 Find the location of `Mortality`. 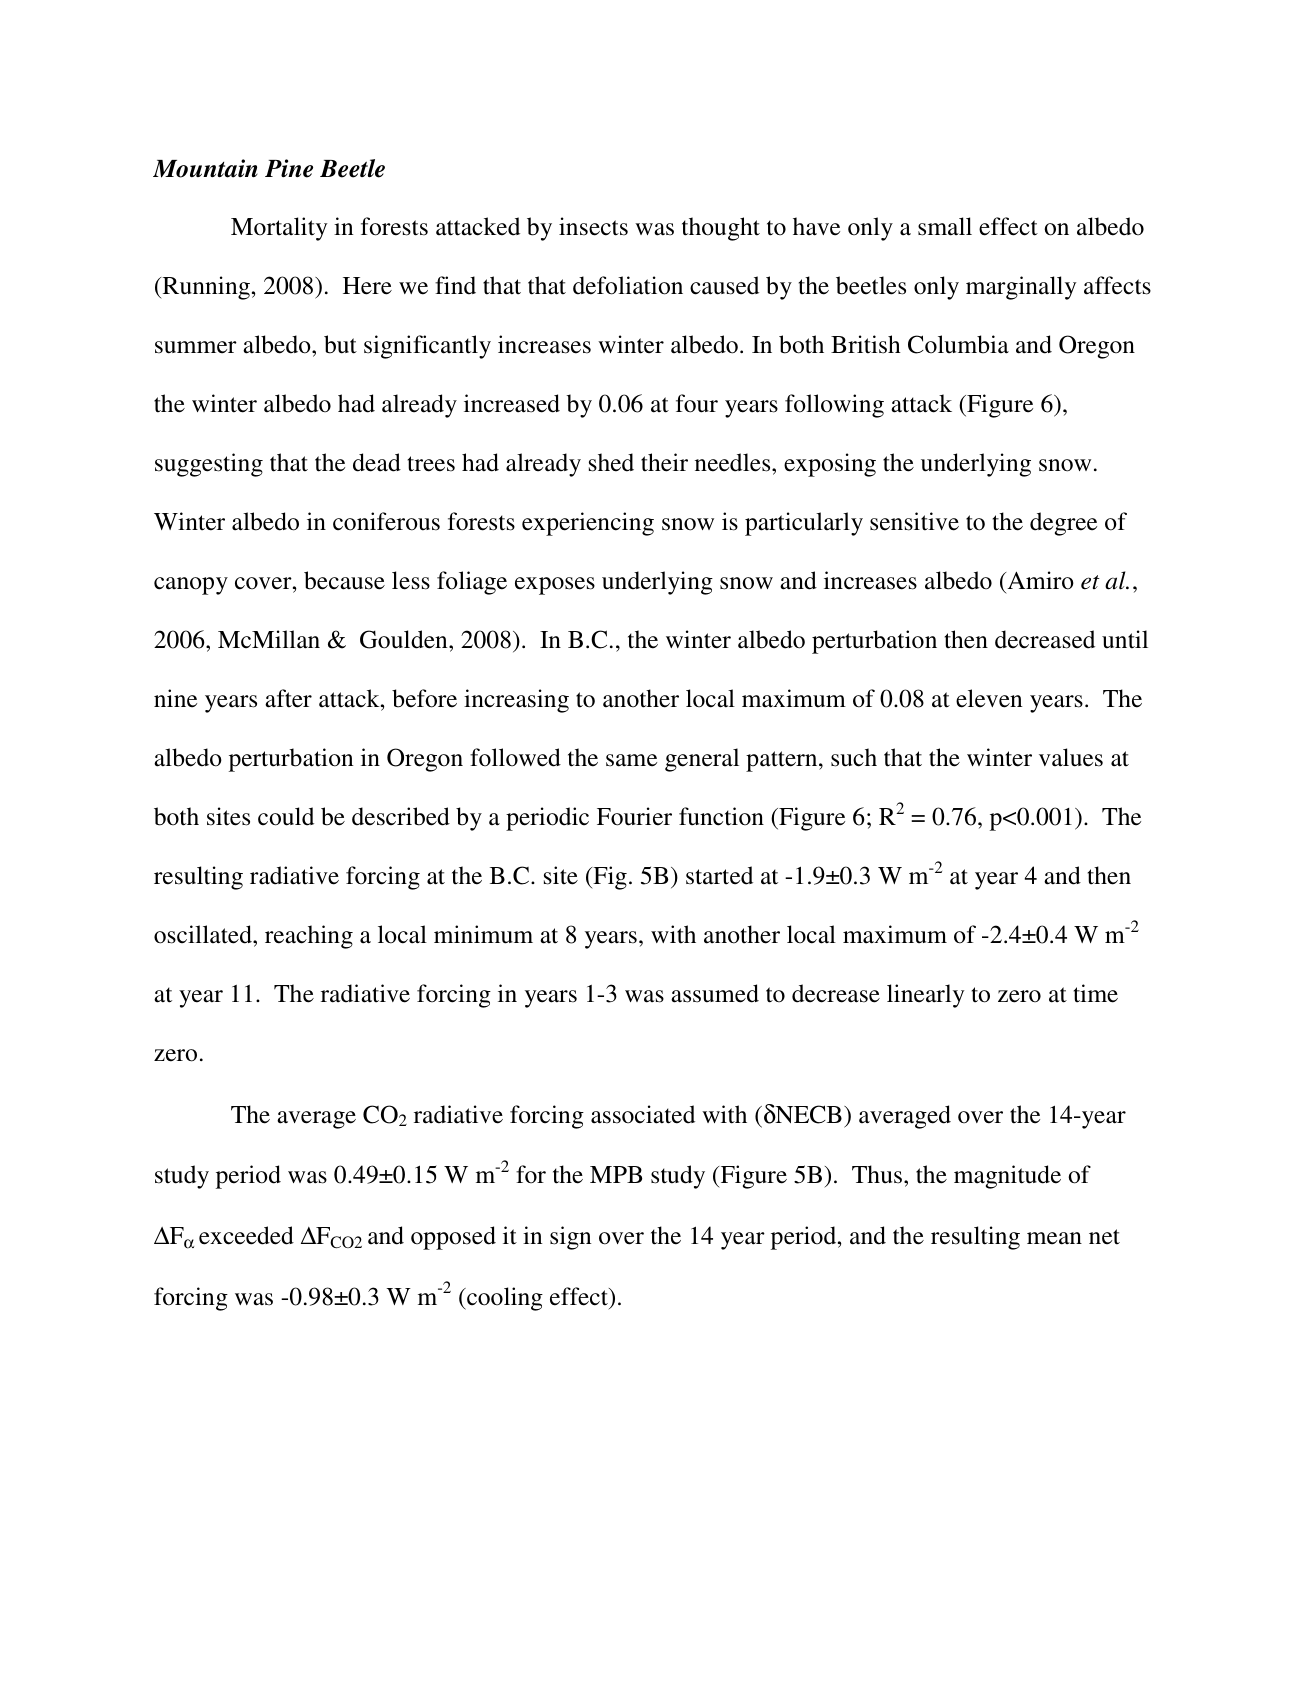

Mortality is located at coordinates (279, 229).
